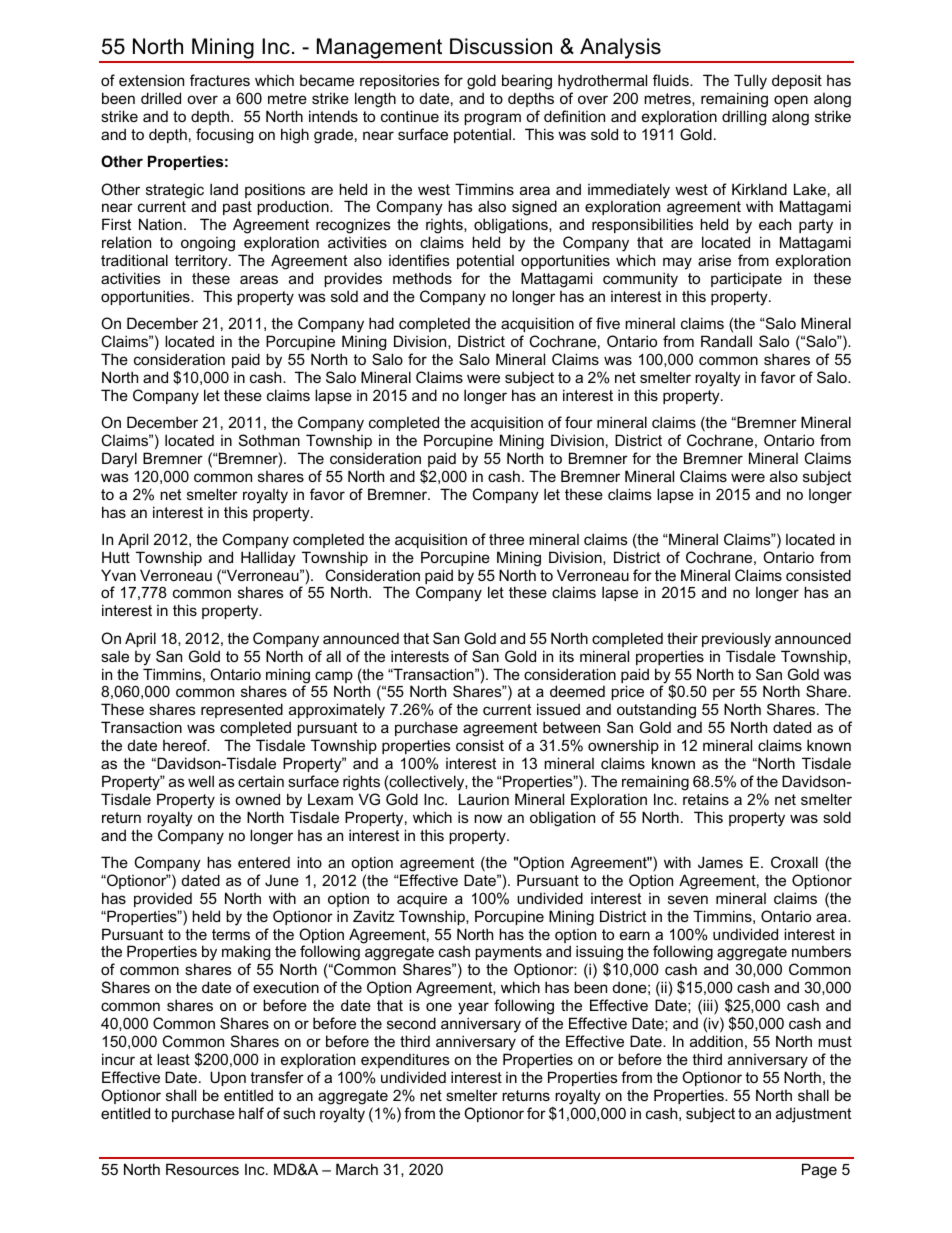  What do you see at coordinates (268, 559) in the page?
I see `Halliday` at bounding box center [268, 559].
